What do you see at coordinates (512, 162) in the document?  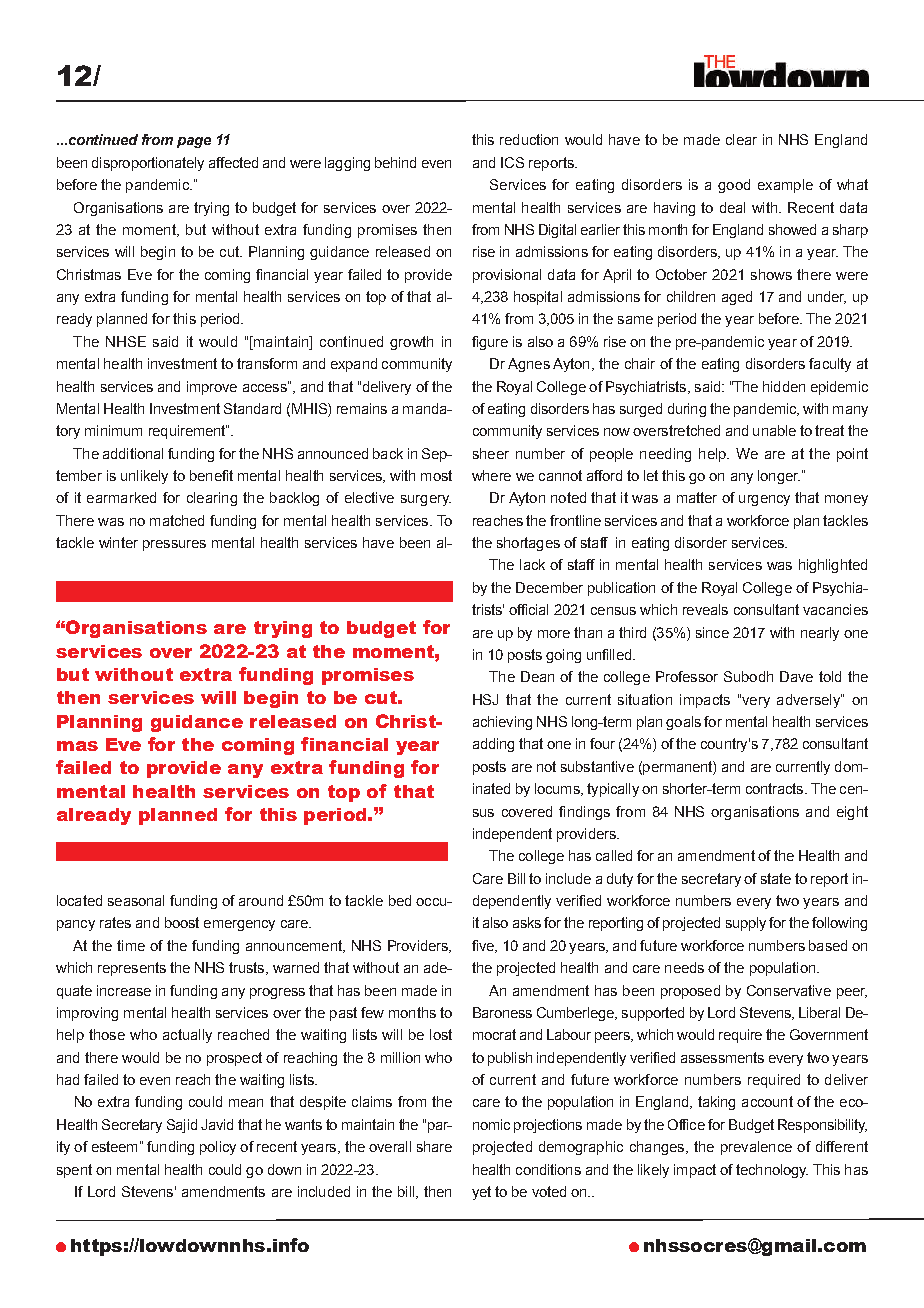 I see `ICS` at bounding box center [512, 162].
